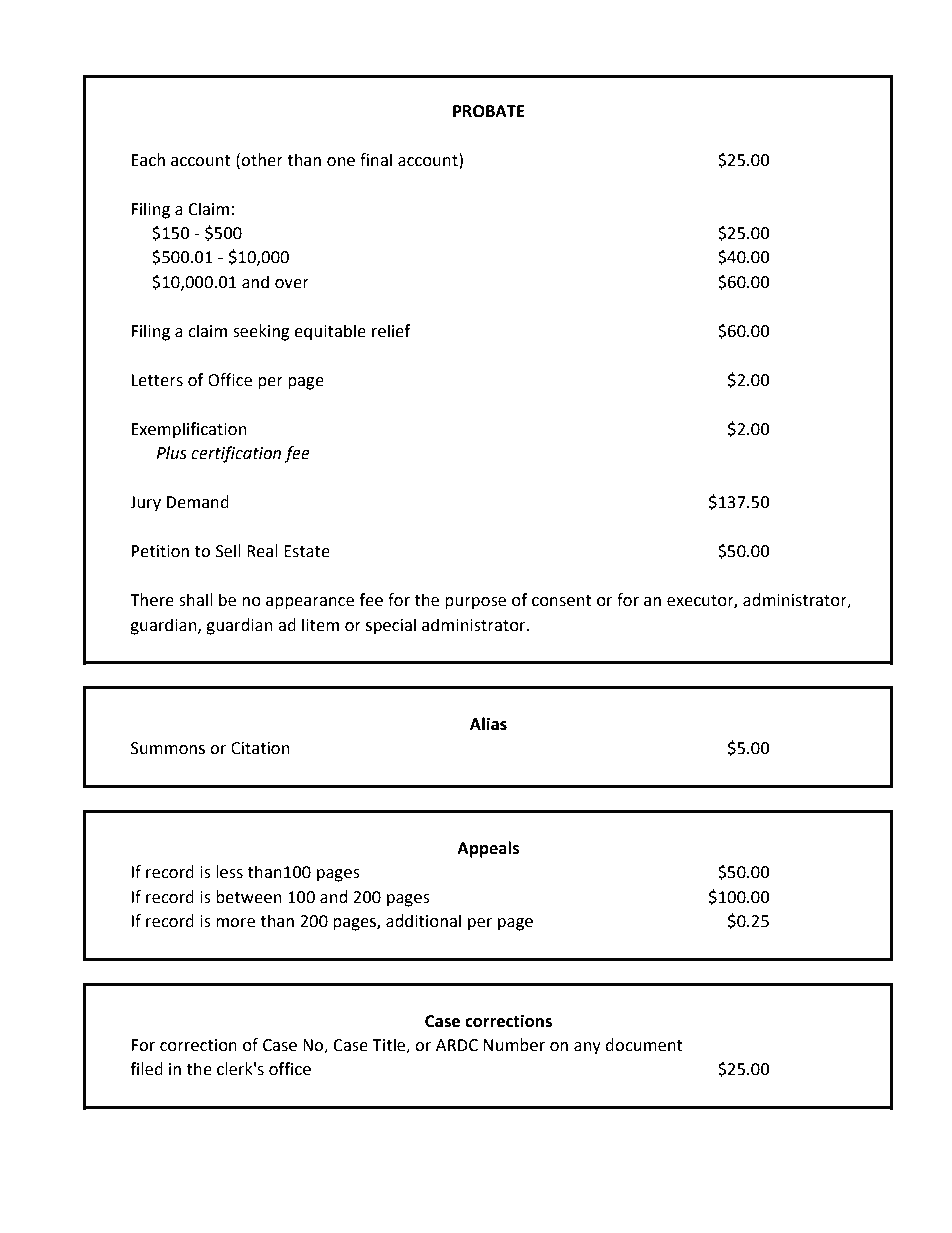 This screenshot has height=1233, width=952. What do you see at coordinates (488, 849) in the screenshot?
I see `Appeals` at bounding box center [488, 849].
